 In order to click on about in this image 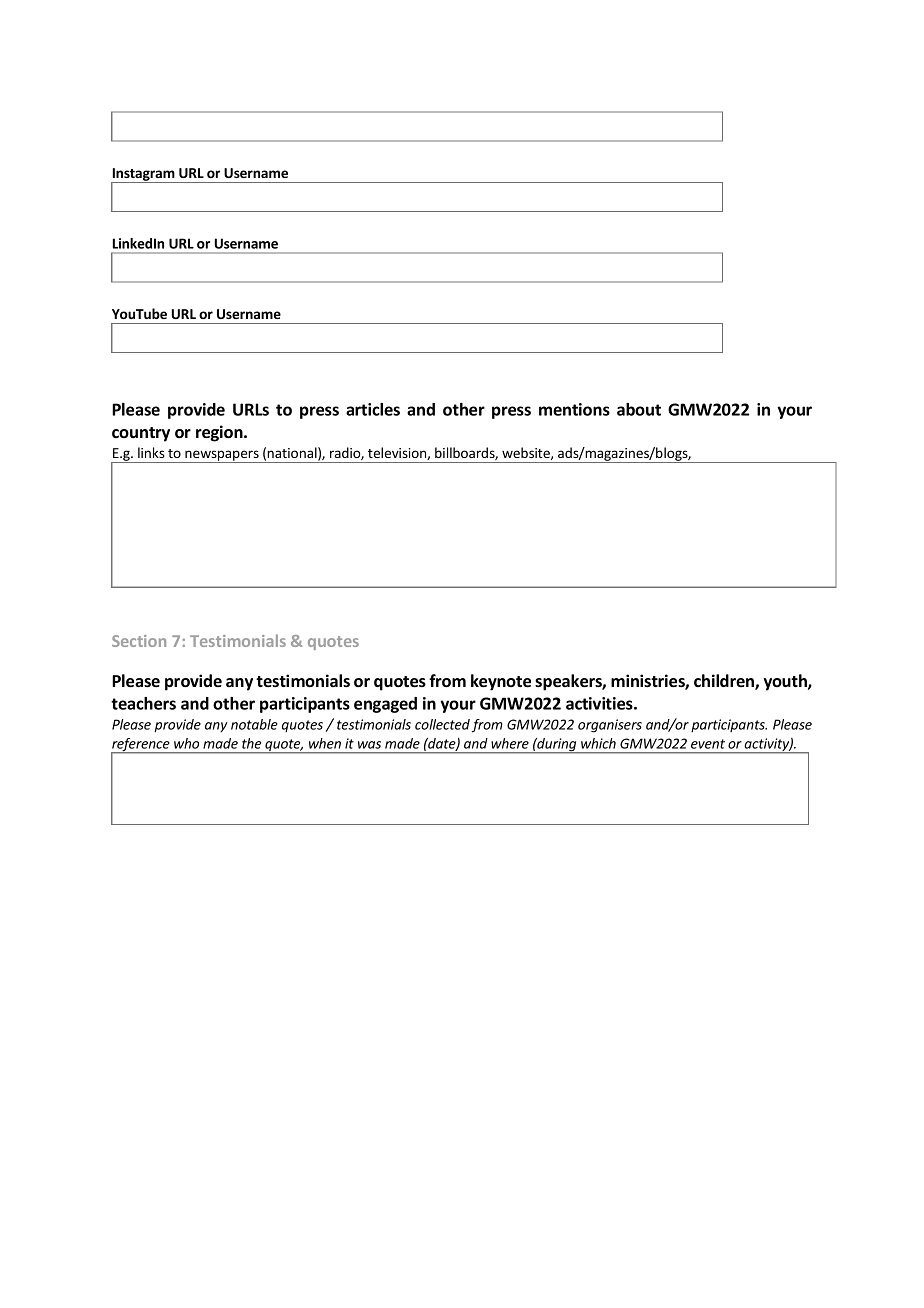, I will do `click(639, 409)`.
